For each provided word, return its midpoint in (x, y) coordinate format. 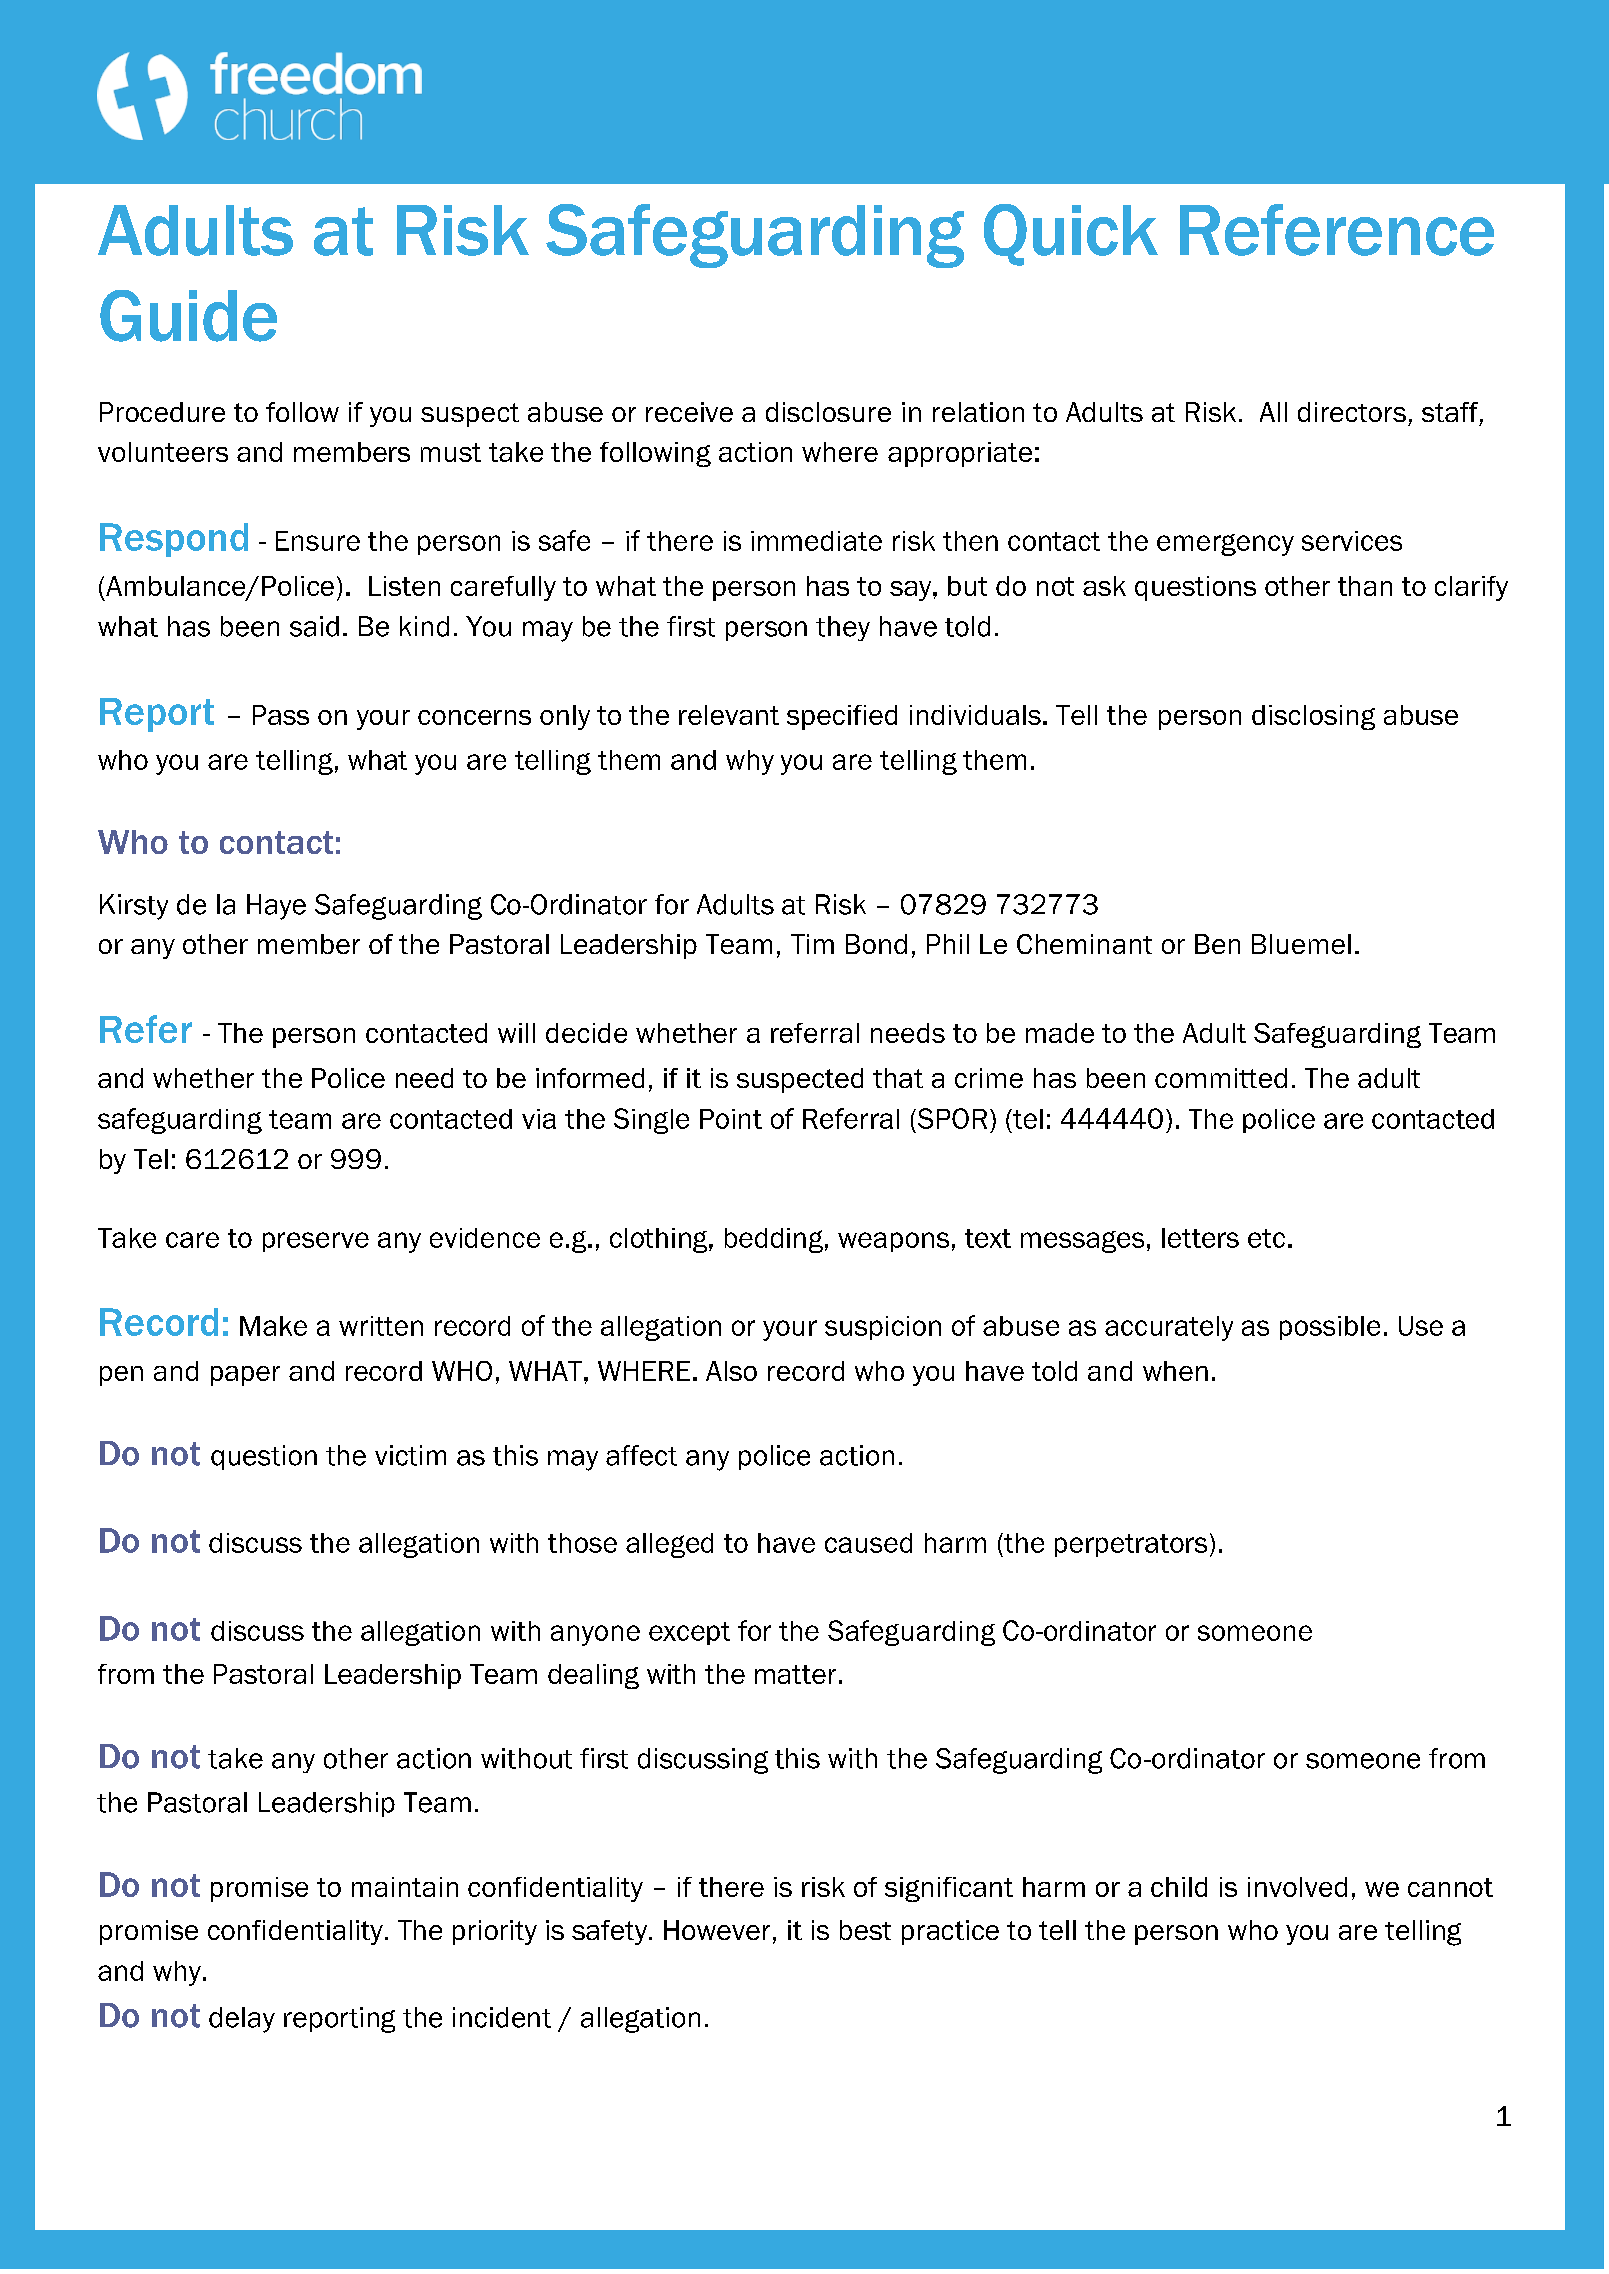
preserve (316, 1242)
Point (731, 1119)
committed (1221, 1078)
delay (242, 2020)
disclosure (828, 412)
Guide (188, 316)
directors (1352, 412)
